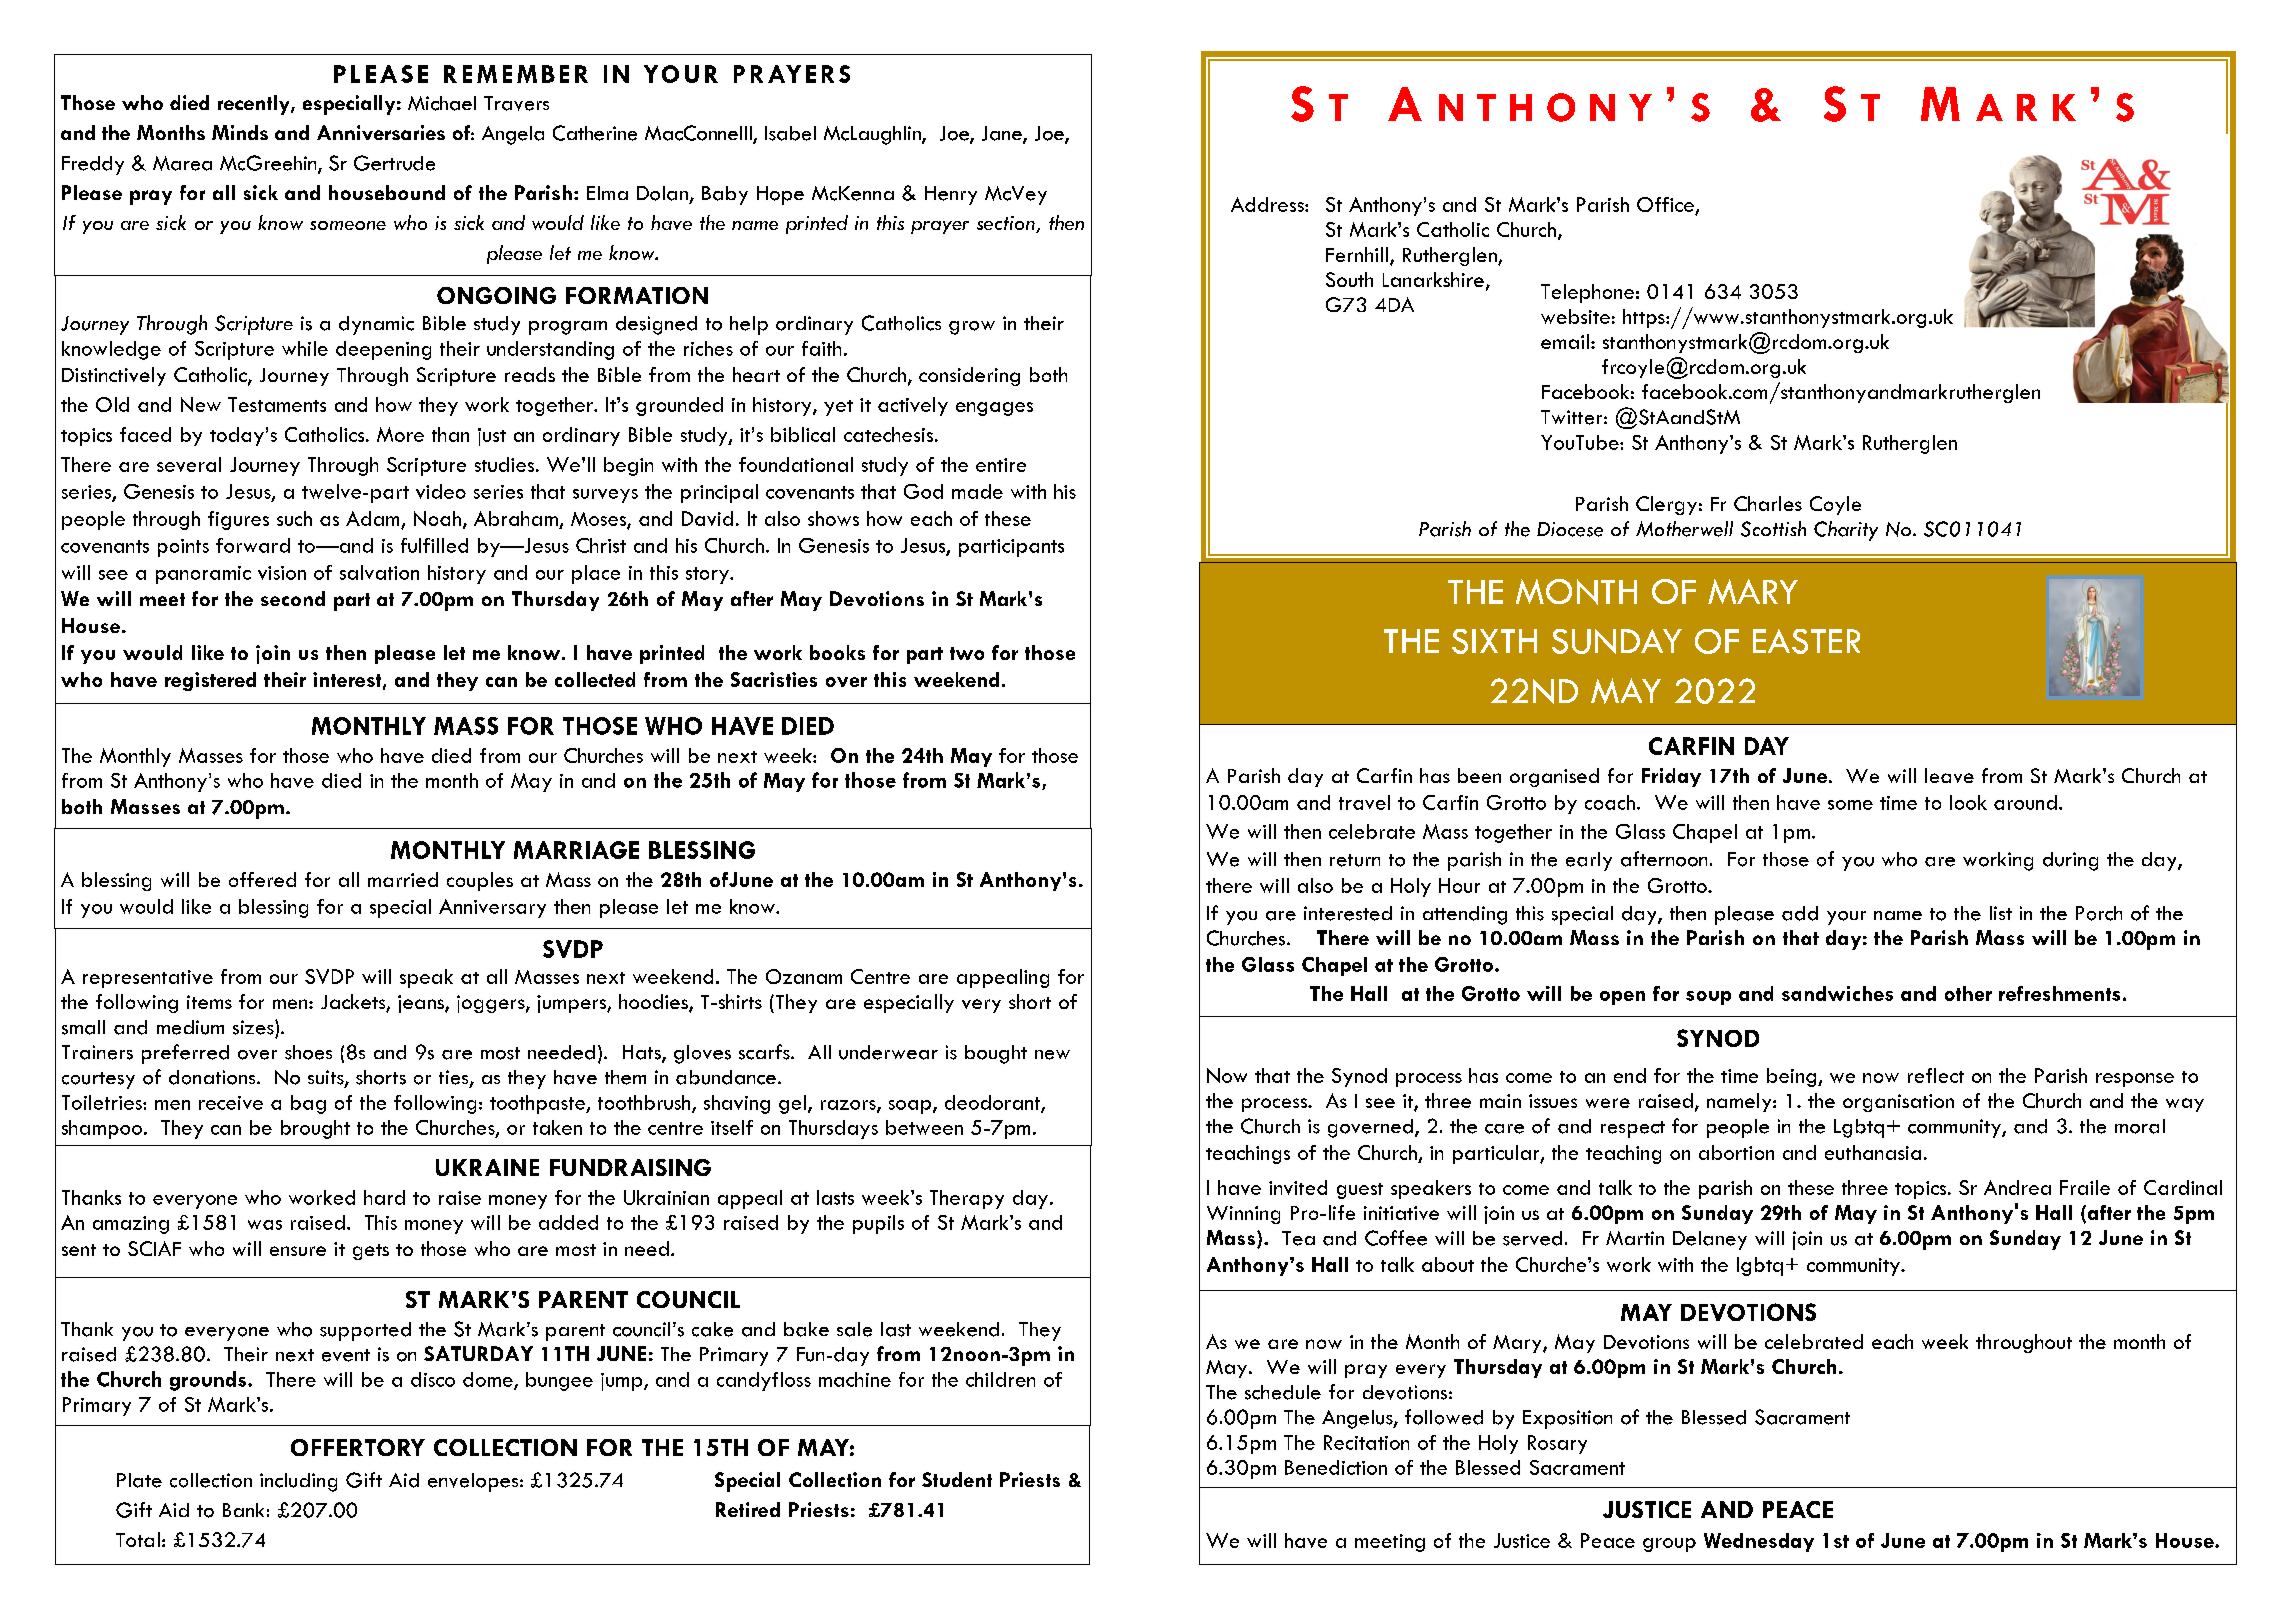 The width and height of the document is (2290, 1620). I want to click on Student, so click(957, 1479).
